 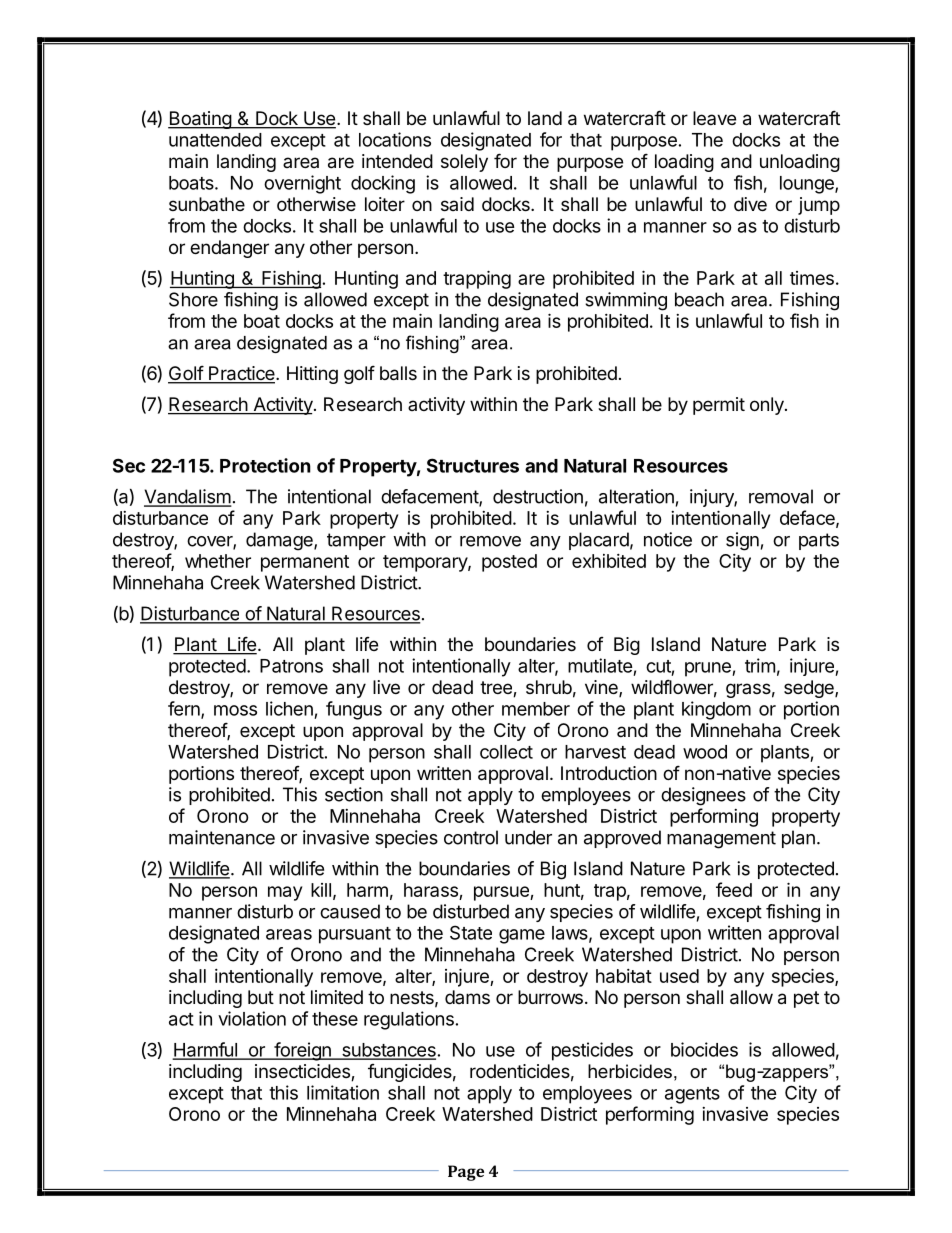 I want to click on agents, so click(x=692, y=1095).
